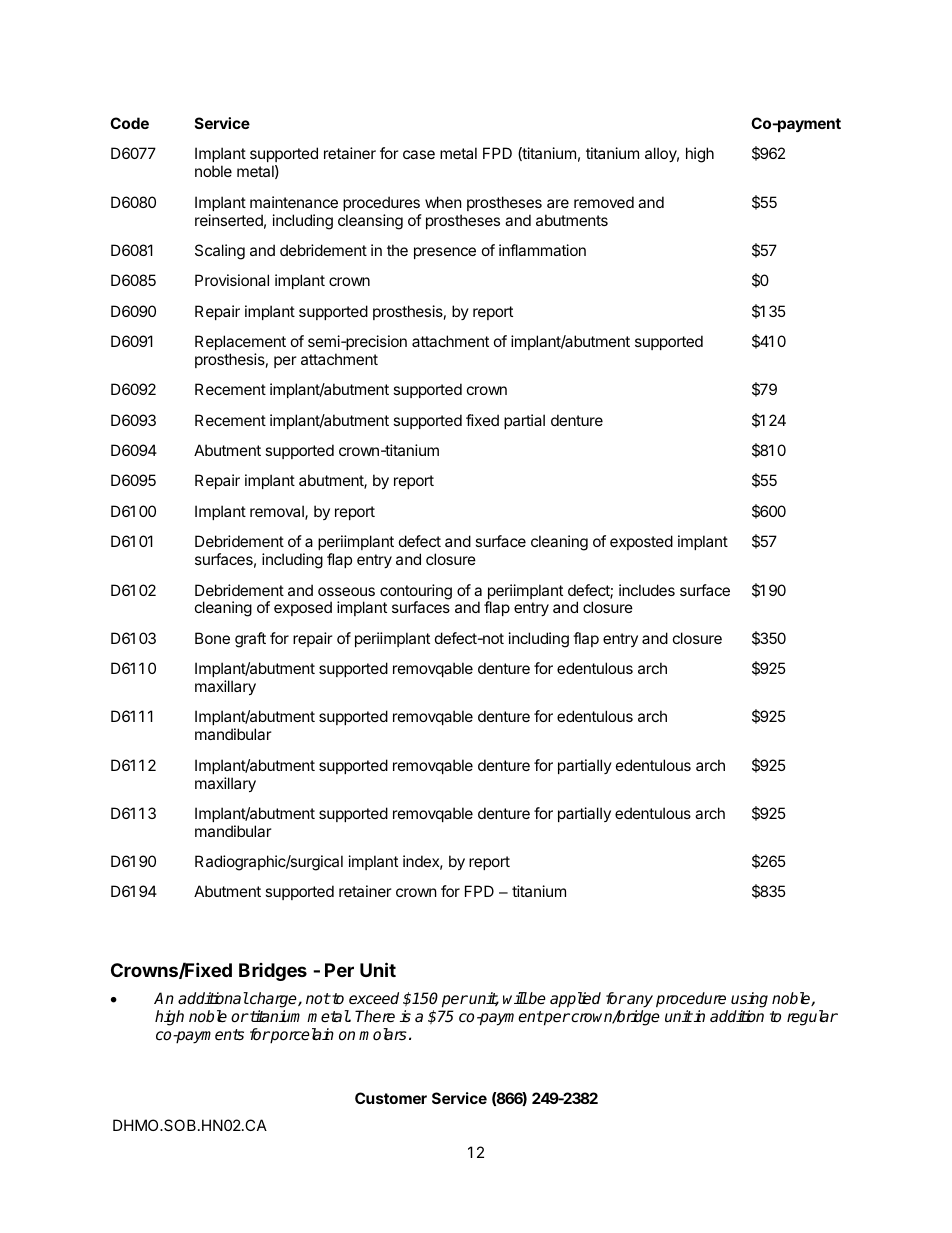  What do you see at coordinates (419, 154) in the screenshot?
I see `case` at bounding box center [419, 154].
